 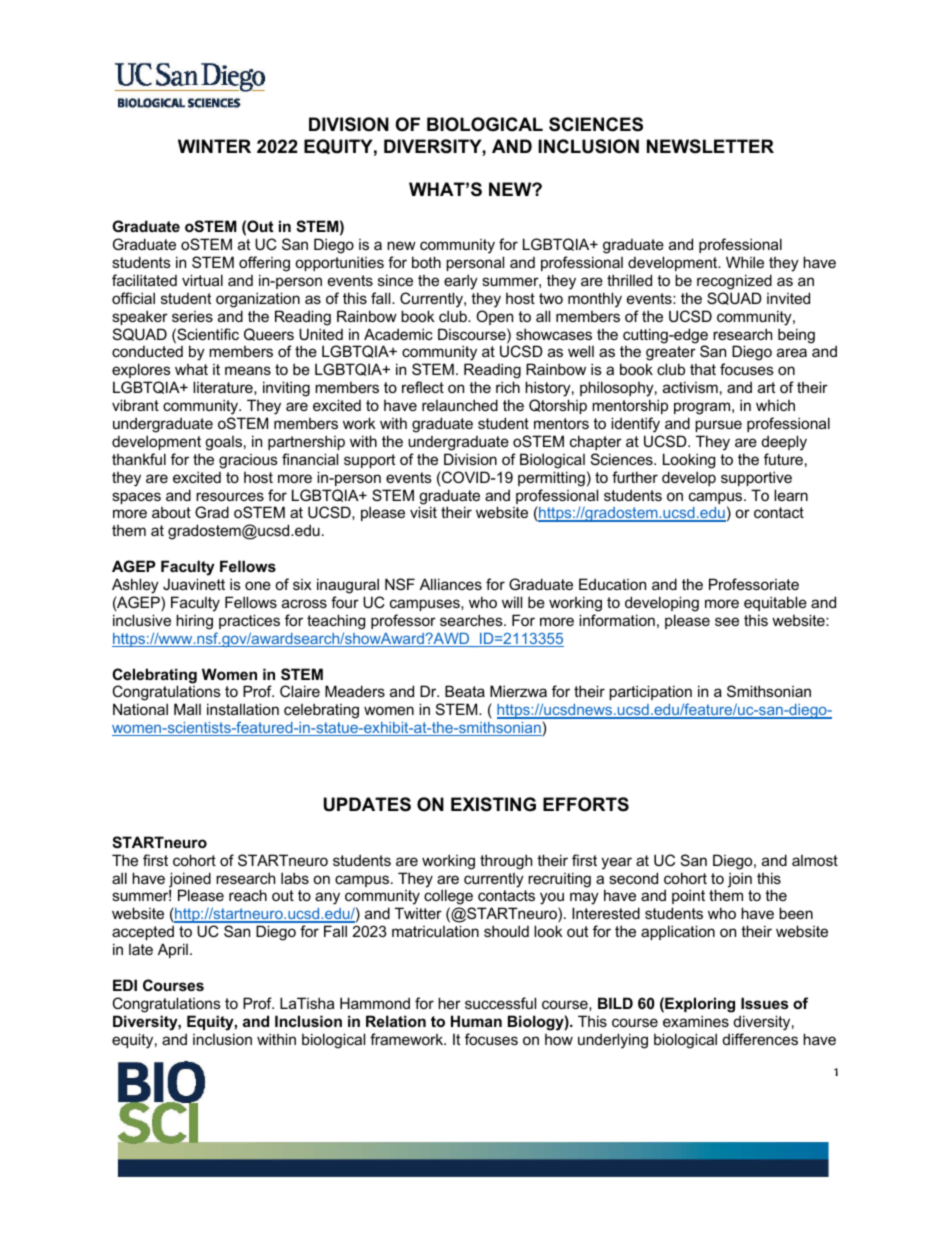 What do you see at coordinates (125, 985) in the document?
I see `EDI` at bounding box center [125, 985].
